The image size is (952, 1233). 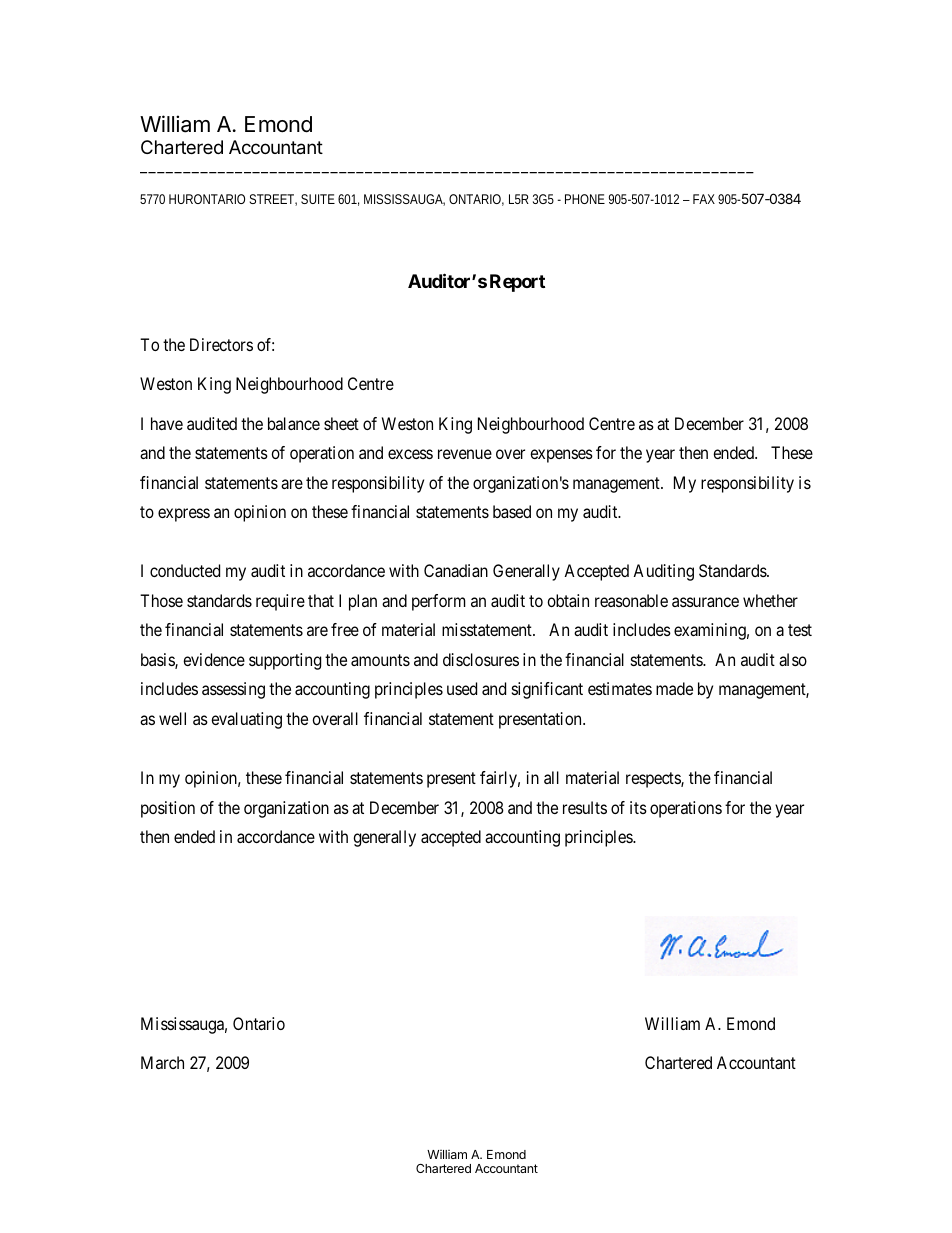 I want to click on evidence, so click(x=214, y=659).
